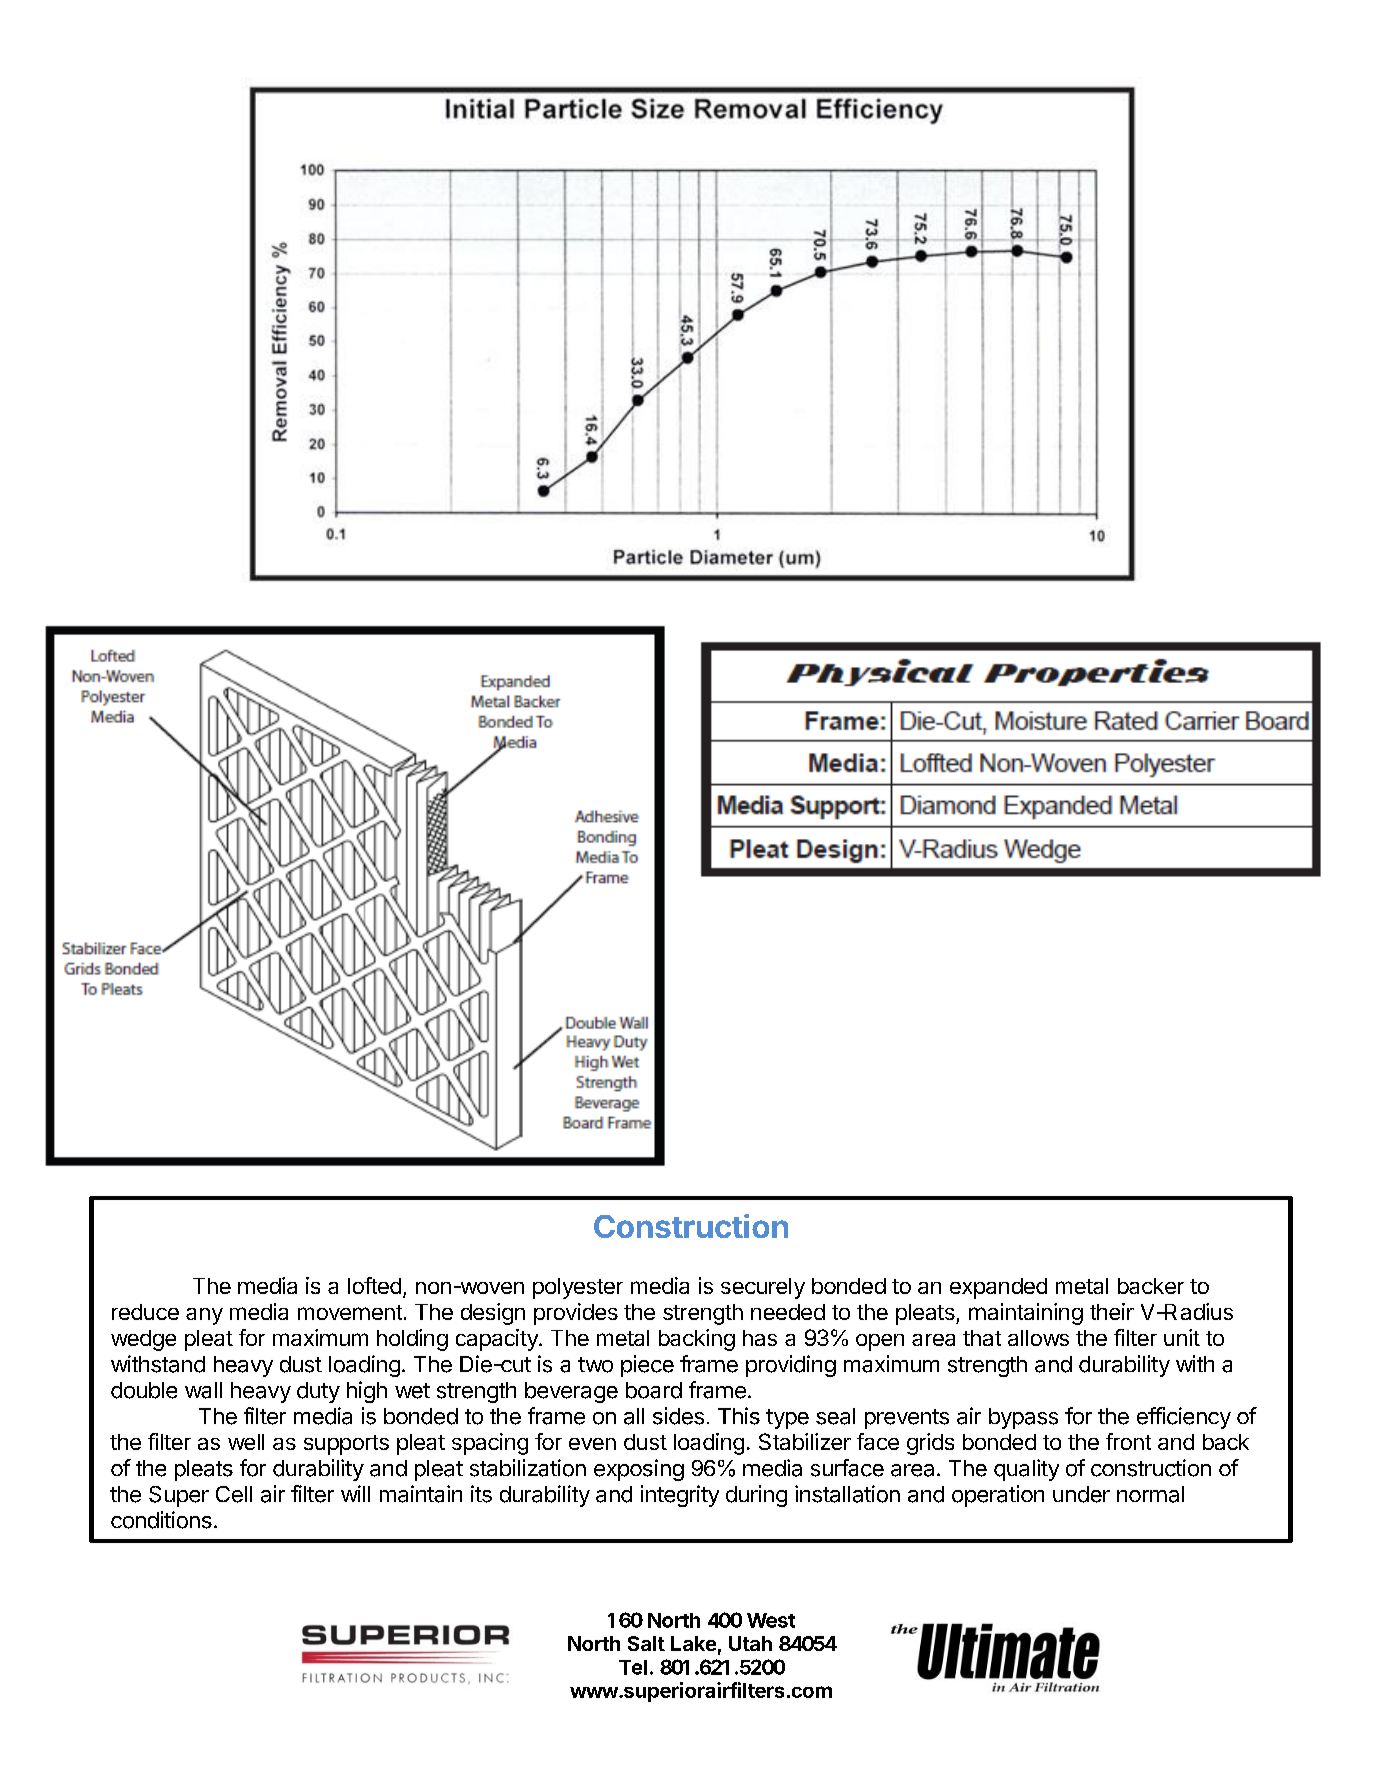 The image size is (1385, 1792). What do you see at coordinates (998, 1496) in the image?
I see `operation` at bounding box center [998, 1496].
